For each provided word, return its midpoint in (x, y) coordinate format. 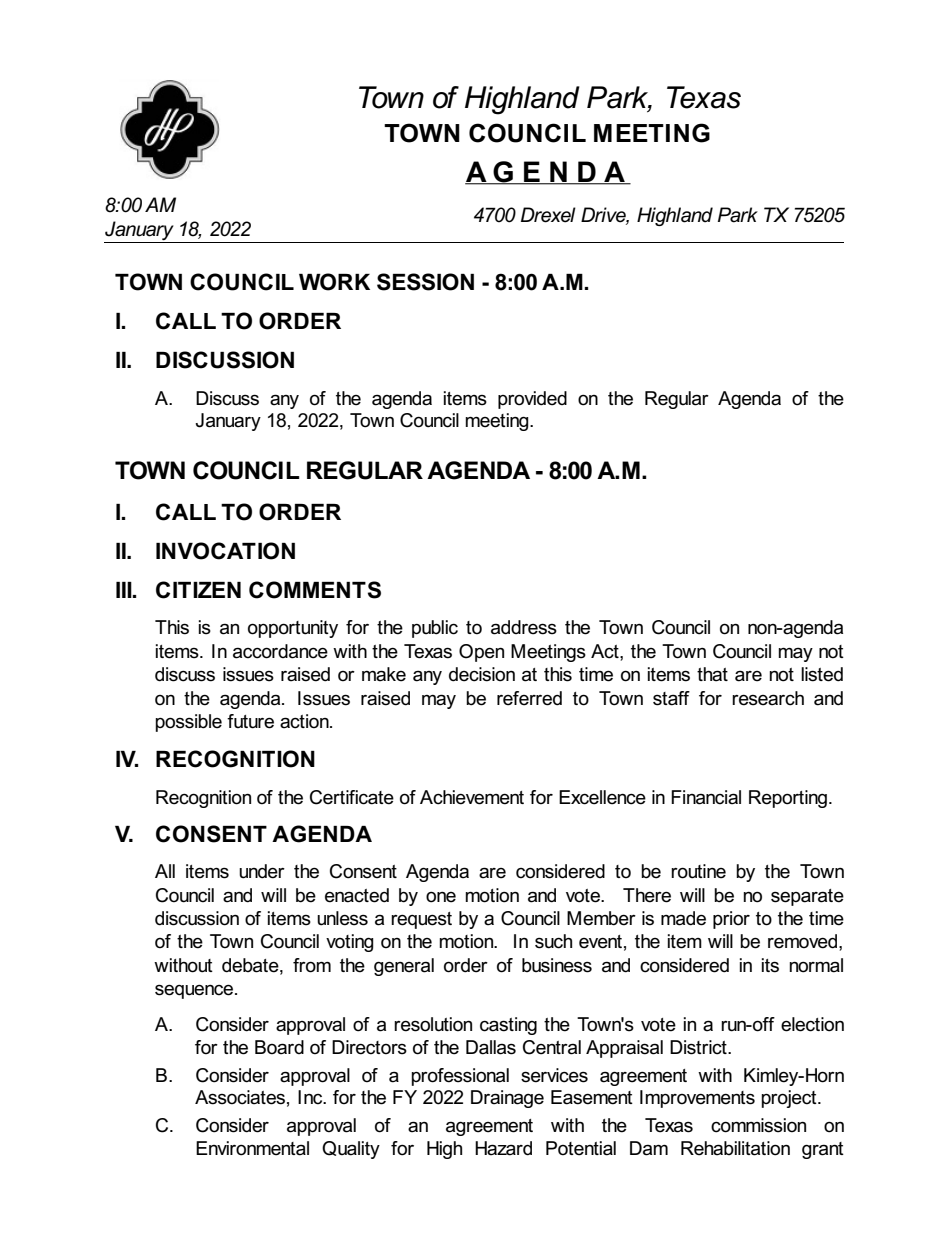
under (262, 871)
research (768, 698)
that (712, 674)
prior (731, 920)
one (441, 897)
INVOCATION (225, 551)
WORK (334, 282)
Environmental (252, 1148)
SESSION (425, 282)
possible (188, 723)
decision (482, 674)
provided (532, 400)
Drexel (548, 215)
